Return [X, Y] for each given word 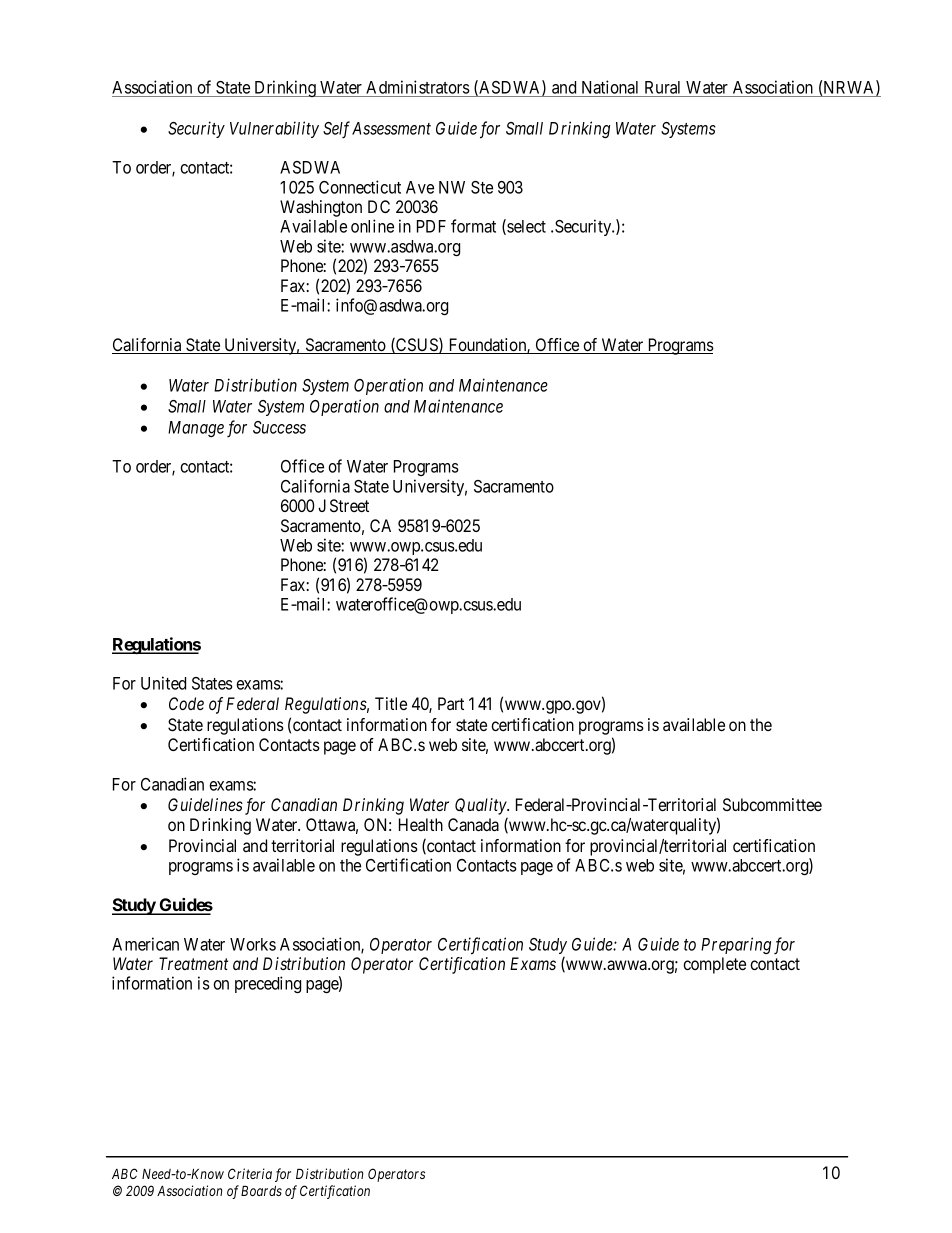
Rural [663, 89]
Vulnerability [274, 129]
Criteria [250, 1173]
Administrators [417, 88]
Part [451, 703]
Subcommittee [772, 804]
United [163, 683]
